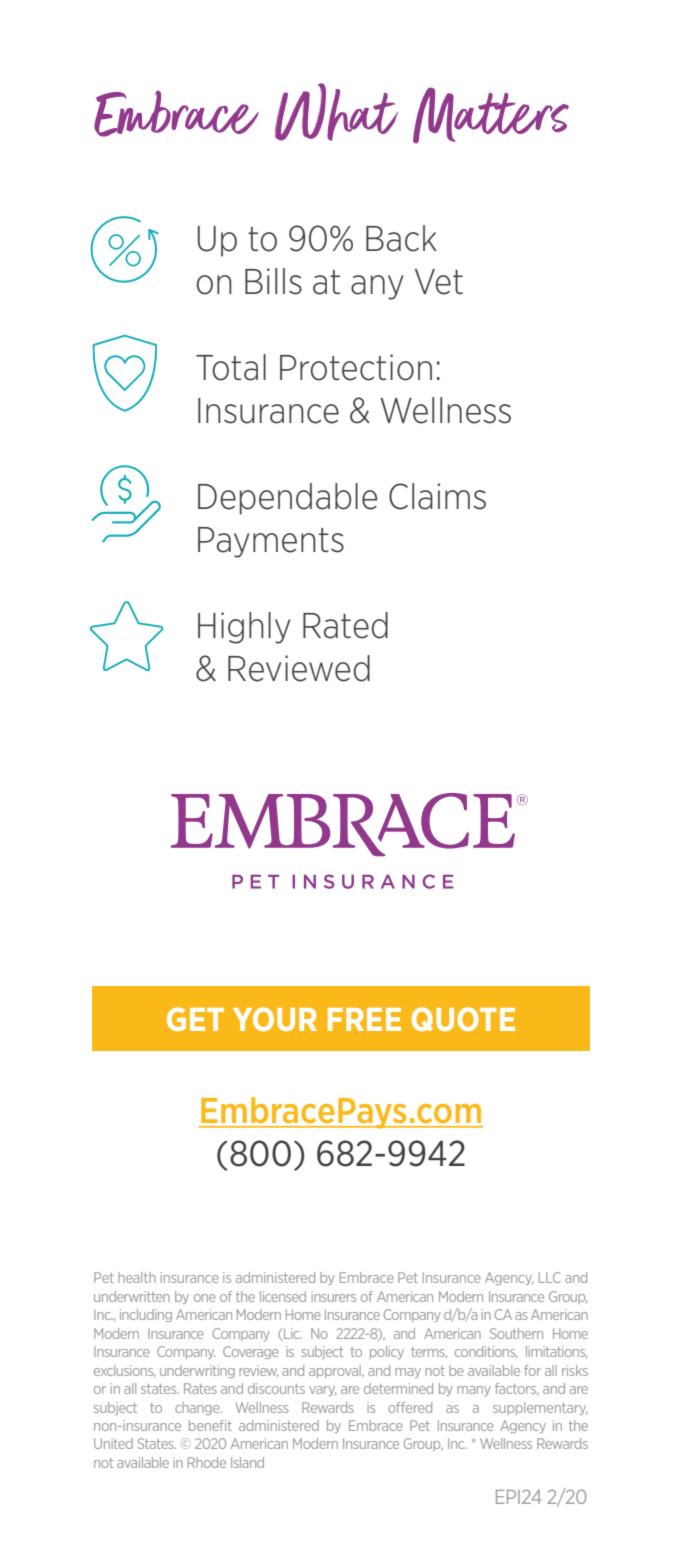  Describe the element at coordinates (198, 1408) in the document. I see `change` at that location.
